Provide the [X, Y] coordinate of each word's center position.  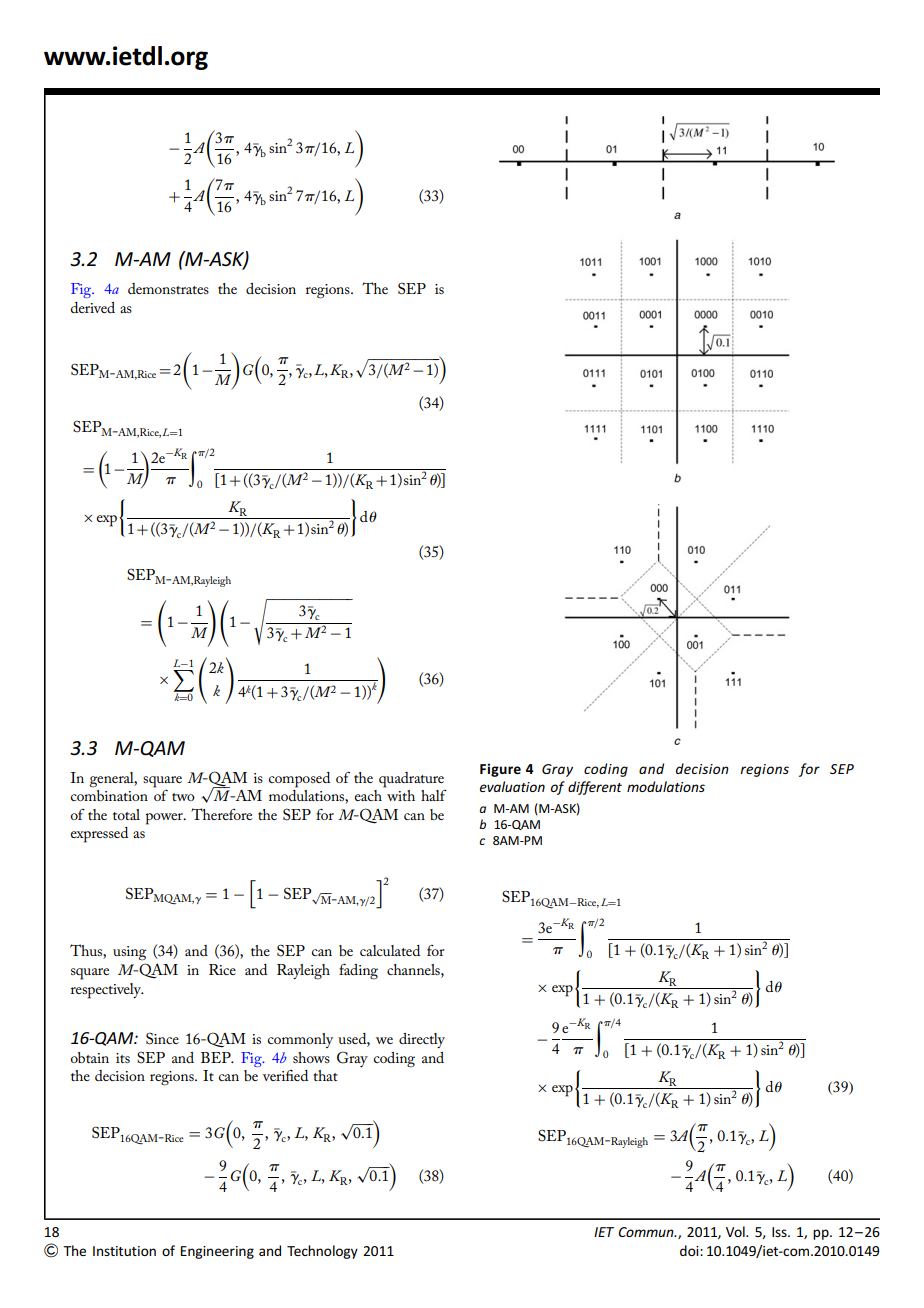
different [595, 788]
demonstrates [168, 288]
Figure [500, 770]
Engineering [217, 1252]
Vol [736, 1231]
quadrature [411, 780]
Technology [322, 1252]
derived [93, 307]
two [183, 797]
